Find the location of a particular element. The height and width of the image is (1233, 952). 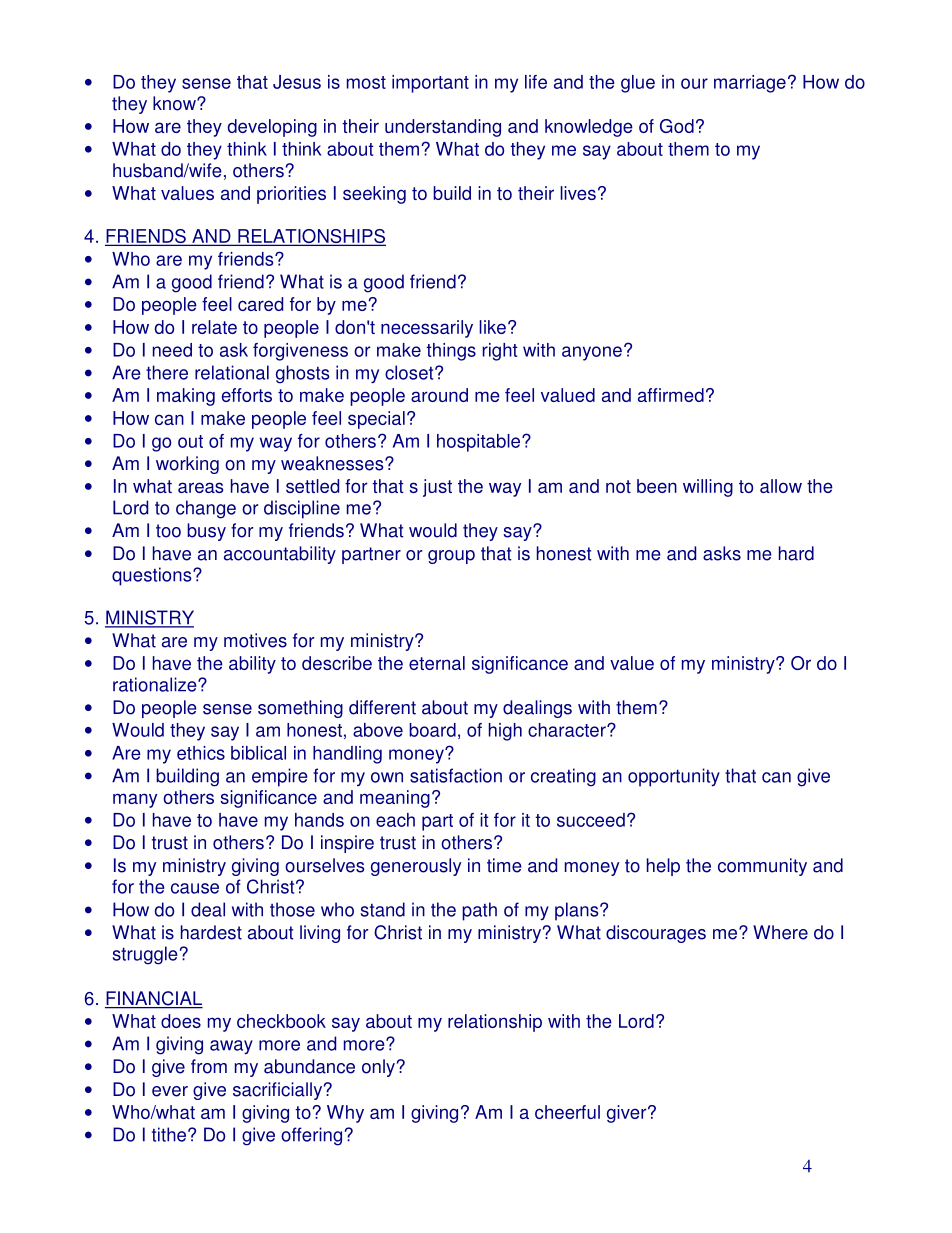

developing is located at coordinates (272, 128).
